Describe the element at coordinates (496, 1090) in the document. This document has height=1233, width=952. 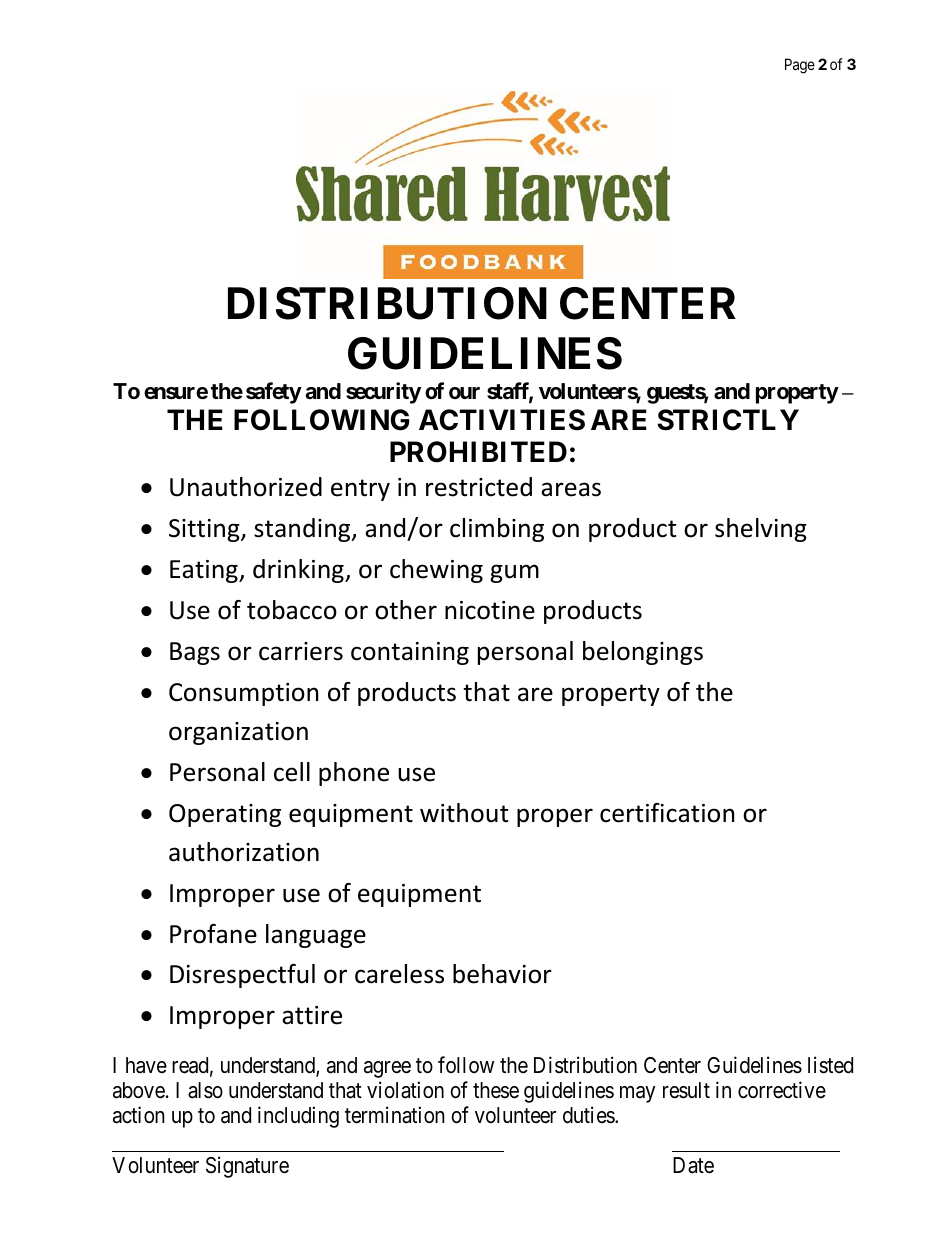
I see `these` at that location.
